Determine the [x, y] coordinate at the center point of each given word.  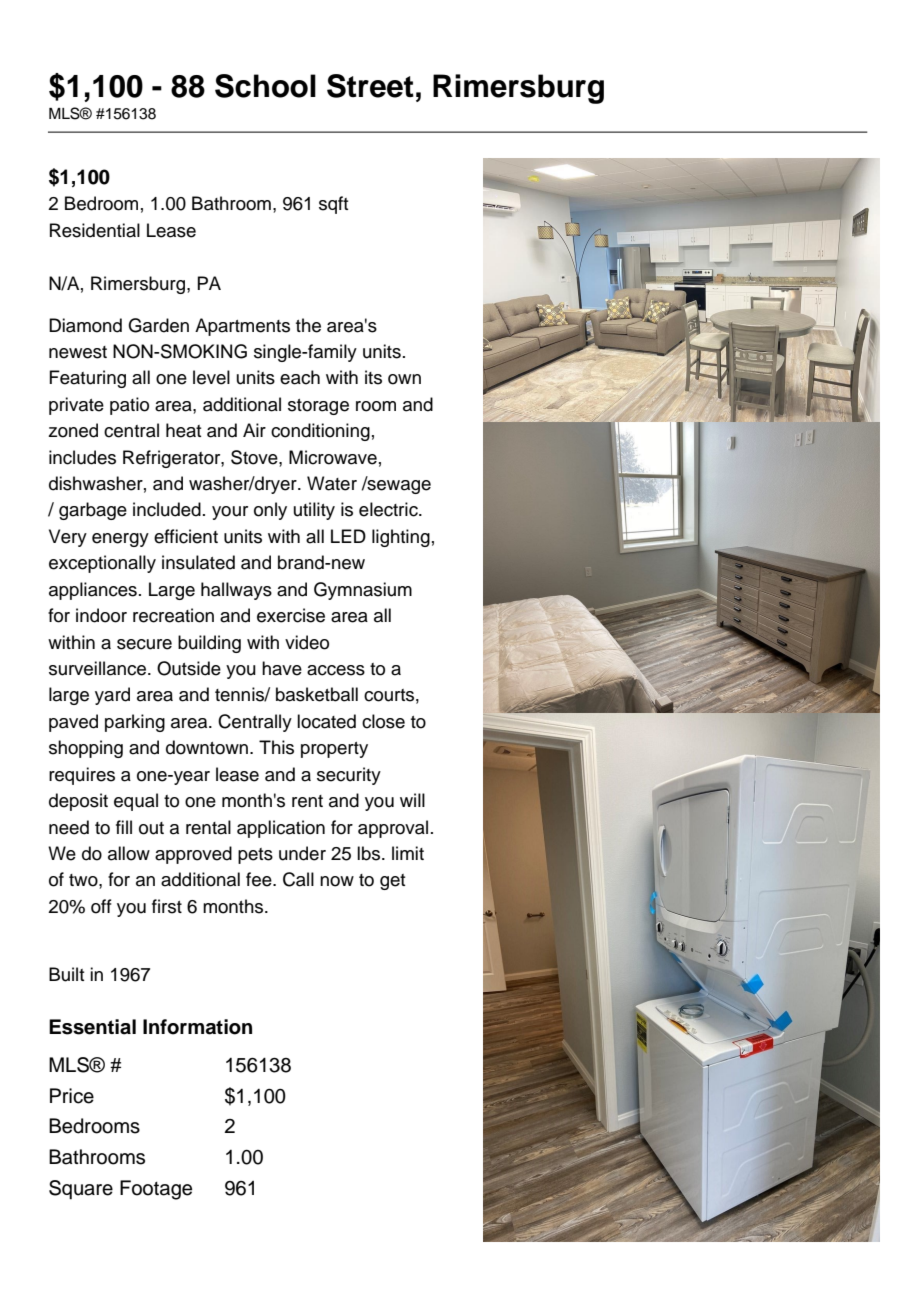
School [265, 86]
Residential [95, 230]
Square [81, 1190]
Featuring [87, 379]
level [211, 377]
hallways [236, 591]
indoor [101, 615]
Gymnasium [363, 591]
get [392, 882]
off [101, 906]
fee [260, 879]
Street [370, 86]
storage [318, 407]
